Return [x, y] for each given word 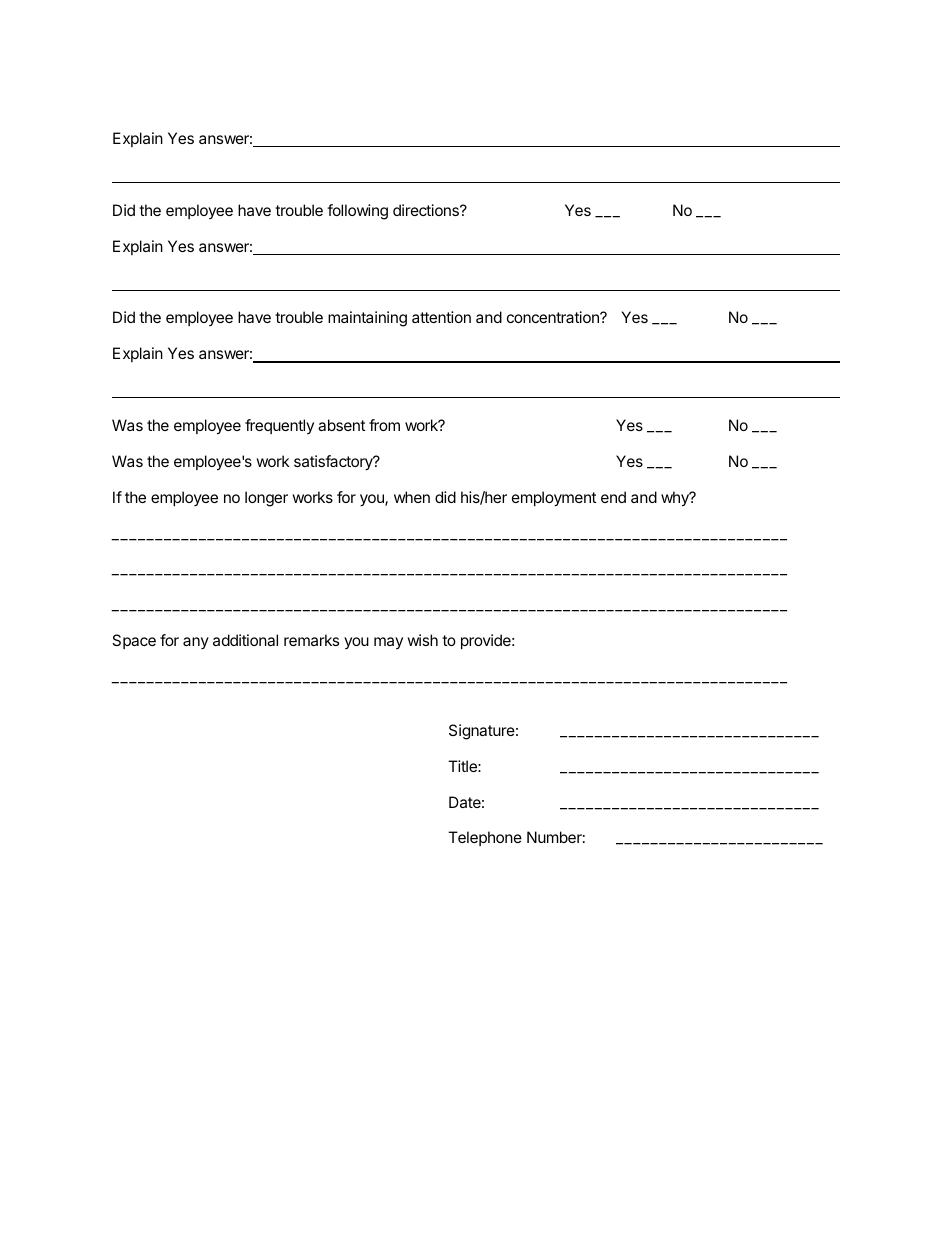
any [196, 643]
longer [266, 499]
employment [554, 499]
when [412, 497]
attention [441, 317]
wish [422, 640]
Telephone [485, 838]
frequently [279, 426]
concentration [554, 317]
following [357, 212]
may [388, 643]
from [384, 425]
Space [134, 641]
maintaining [367, 319]
